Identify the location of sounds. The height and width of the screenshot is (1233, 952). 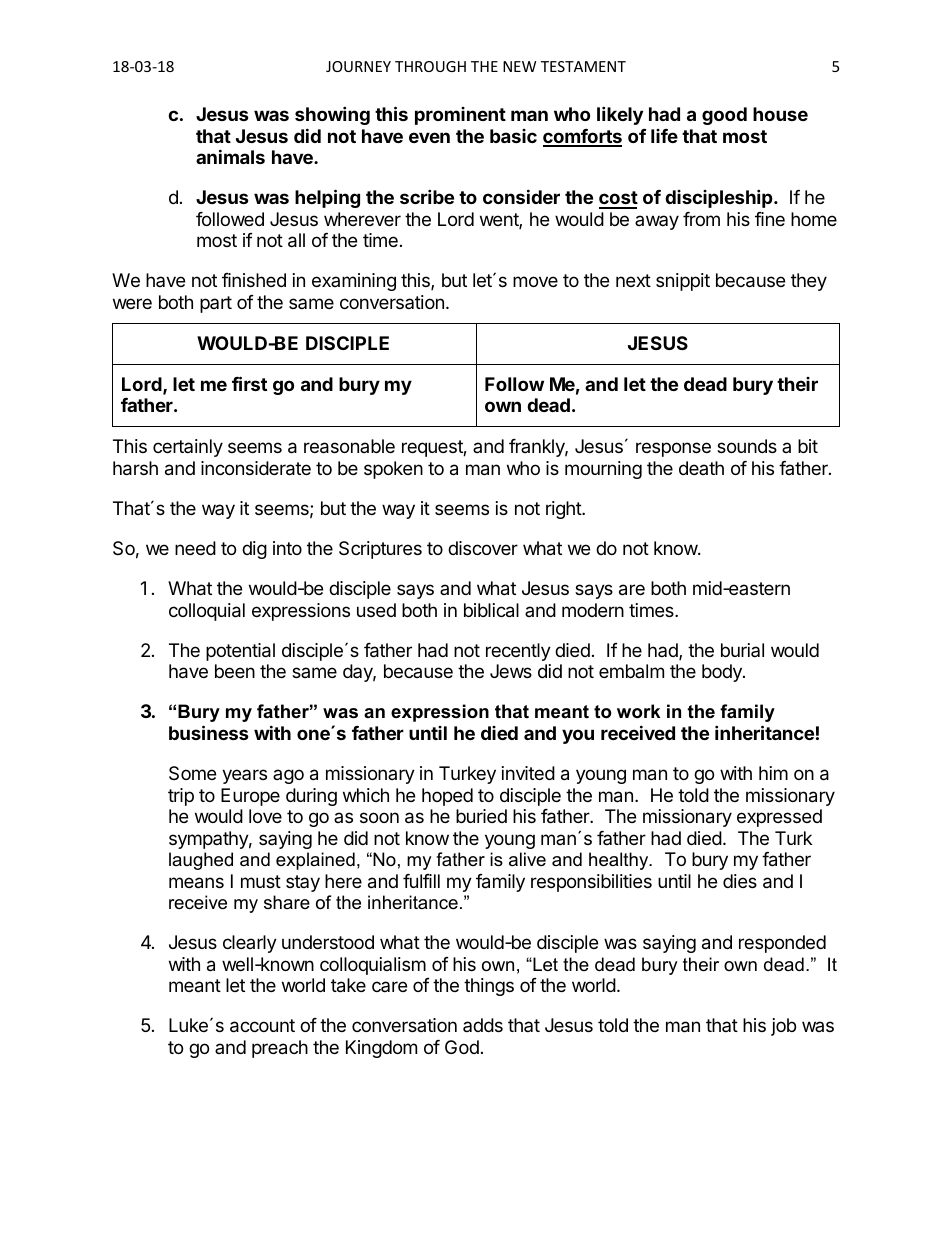
(747, 446).
